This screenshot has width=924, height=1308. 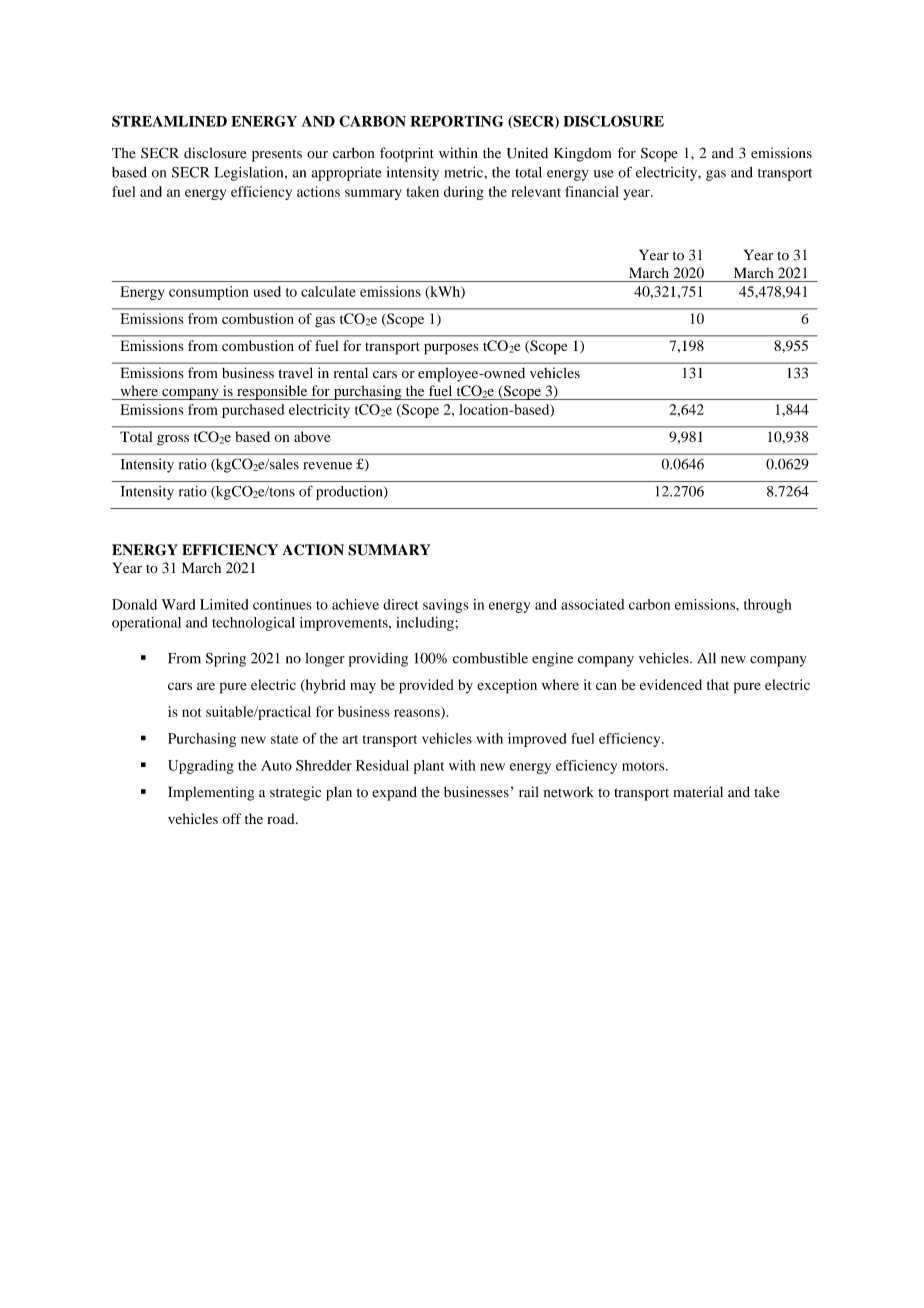 What do you see at coordinates (211, 793) in the screenshot?
I see `Implementing` at bounding box center [211, 793].
